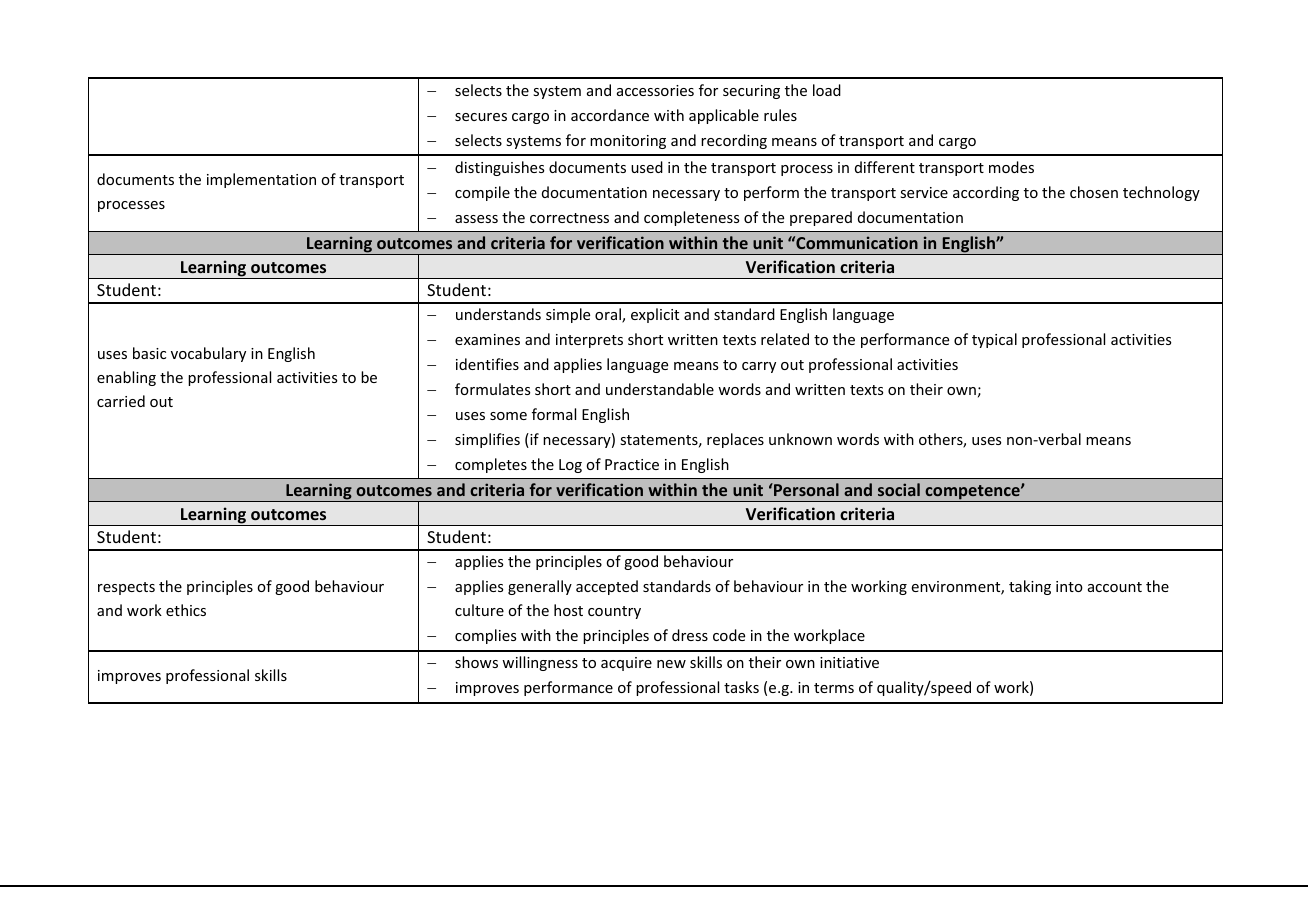 This image has height=924, width=1308. I want to click on Practice, so click(632, 464).
